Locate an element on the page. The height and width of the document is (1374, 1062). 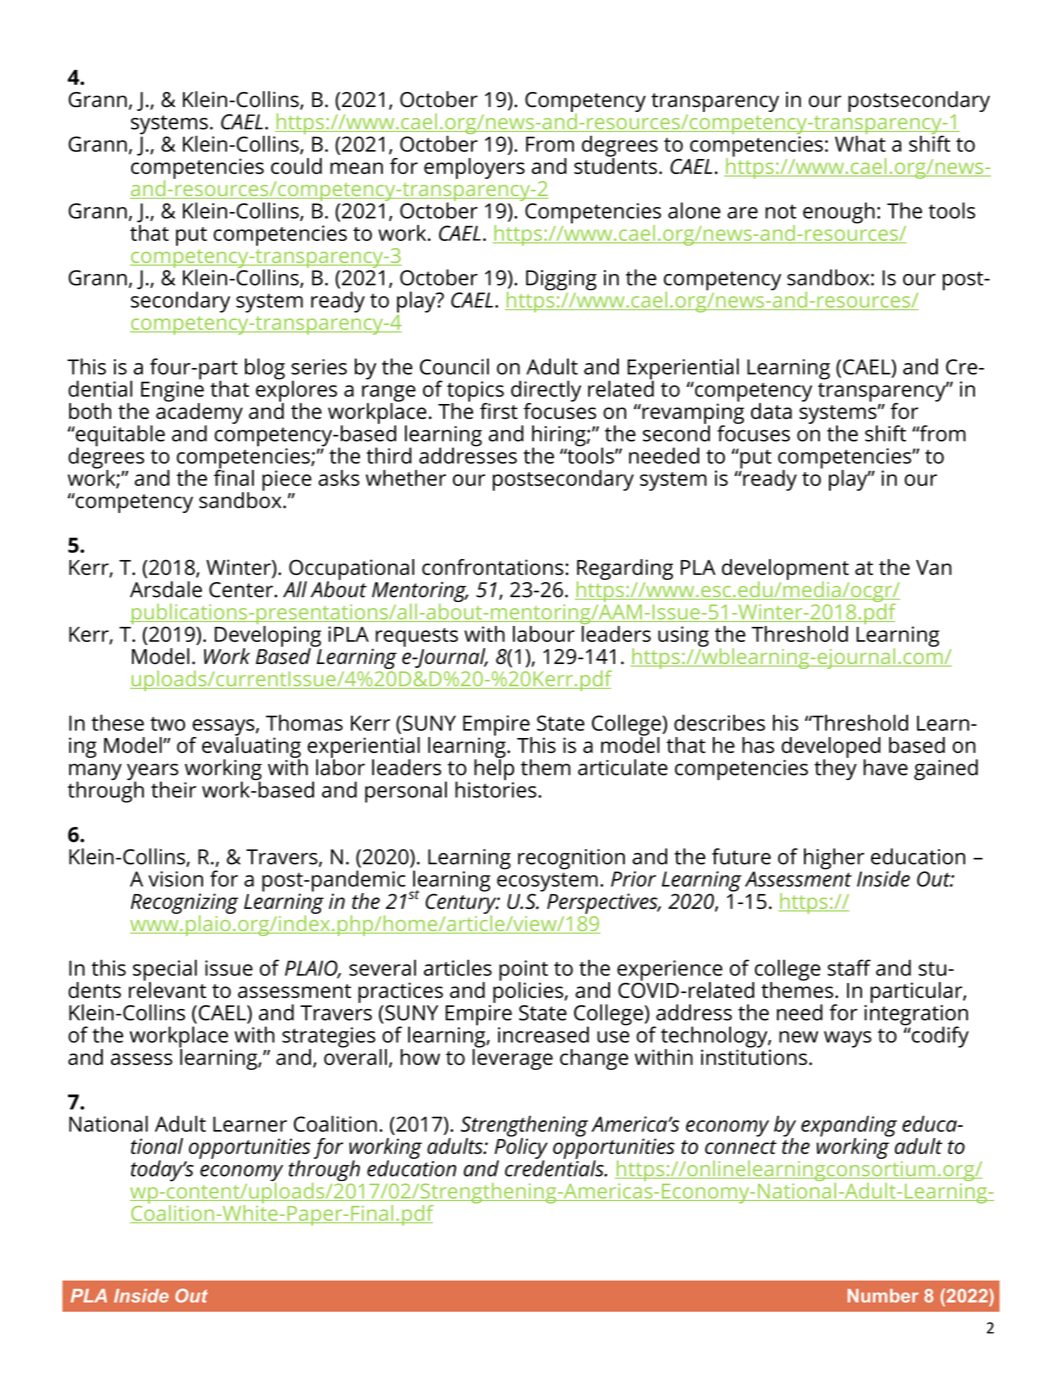
could is located at coordinates (296, 166).
